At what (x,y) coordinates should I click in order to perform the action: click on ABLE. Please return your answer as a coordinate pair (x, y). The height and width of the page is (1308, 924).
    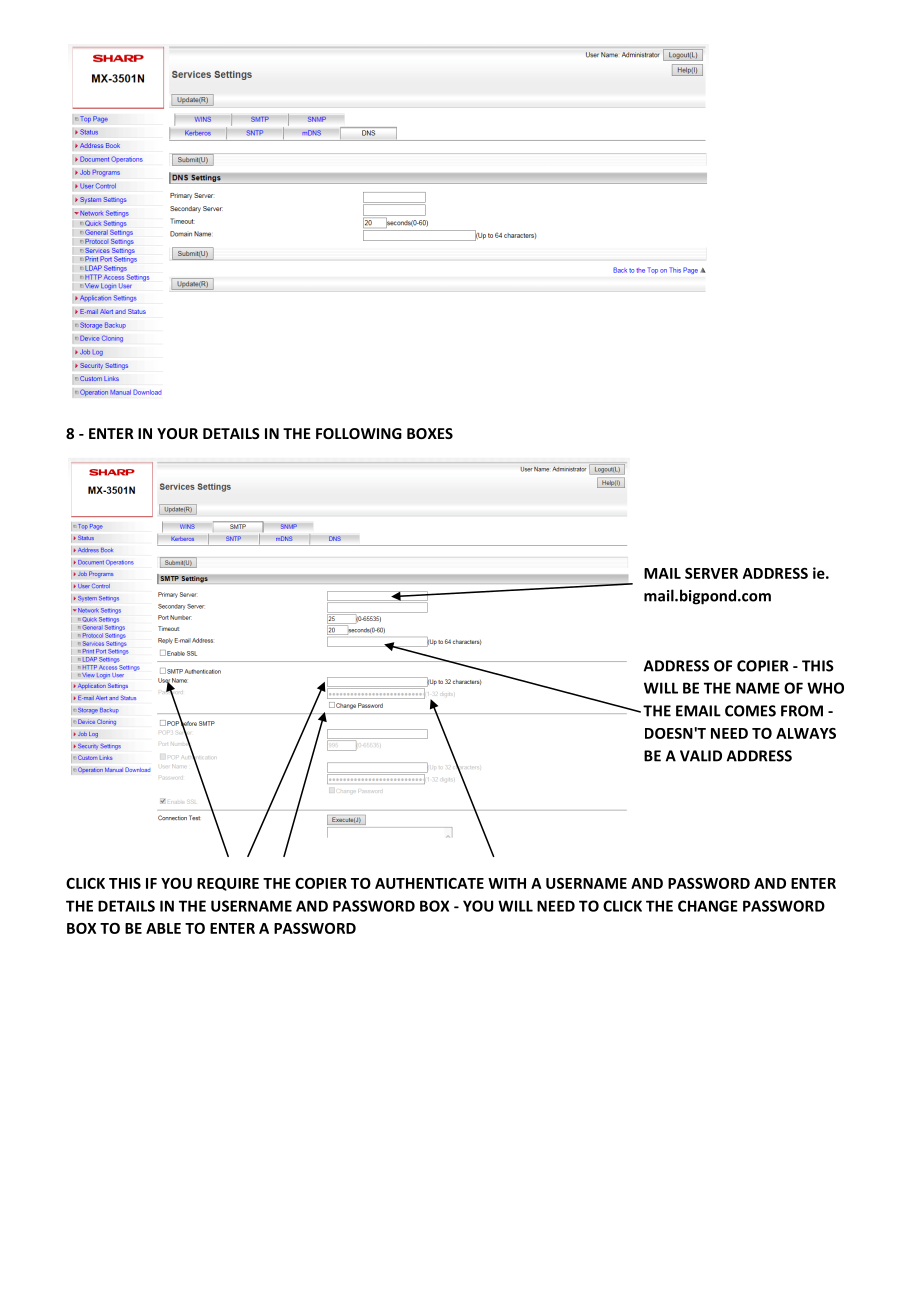
    Looking at the image, I should click on (163, 928).
